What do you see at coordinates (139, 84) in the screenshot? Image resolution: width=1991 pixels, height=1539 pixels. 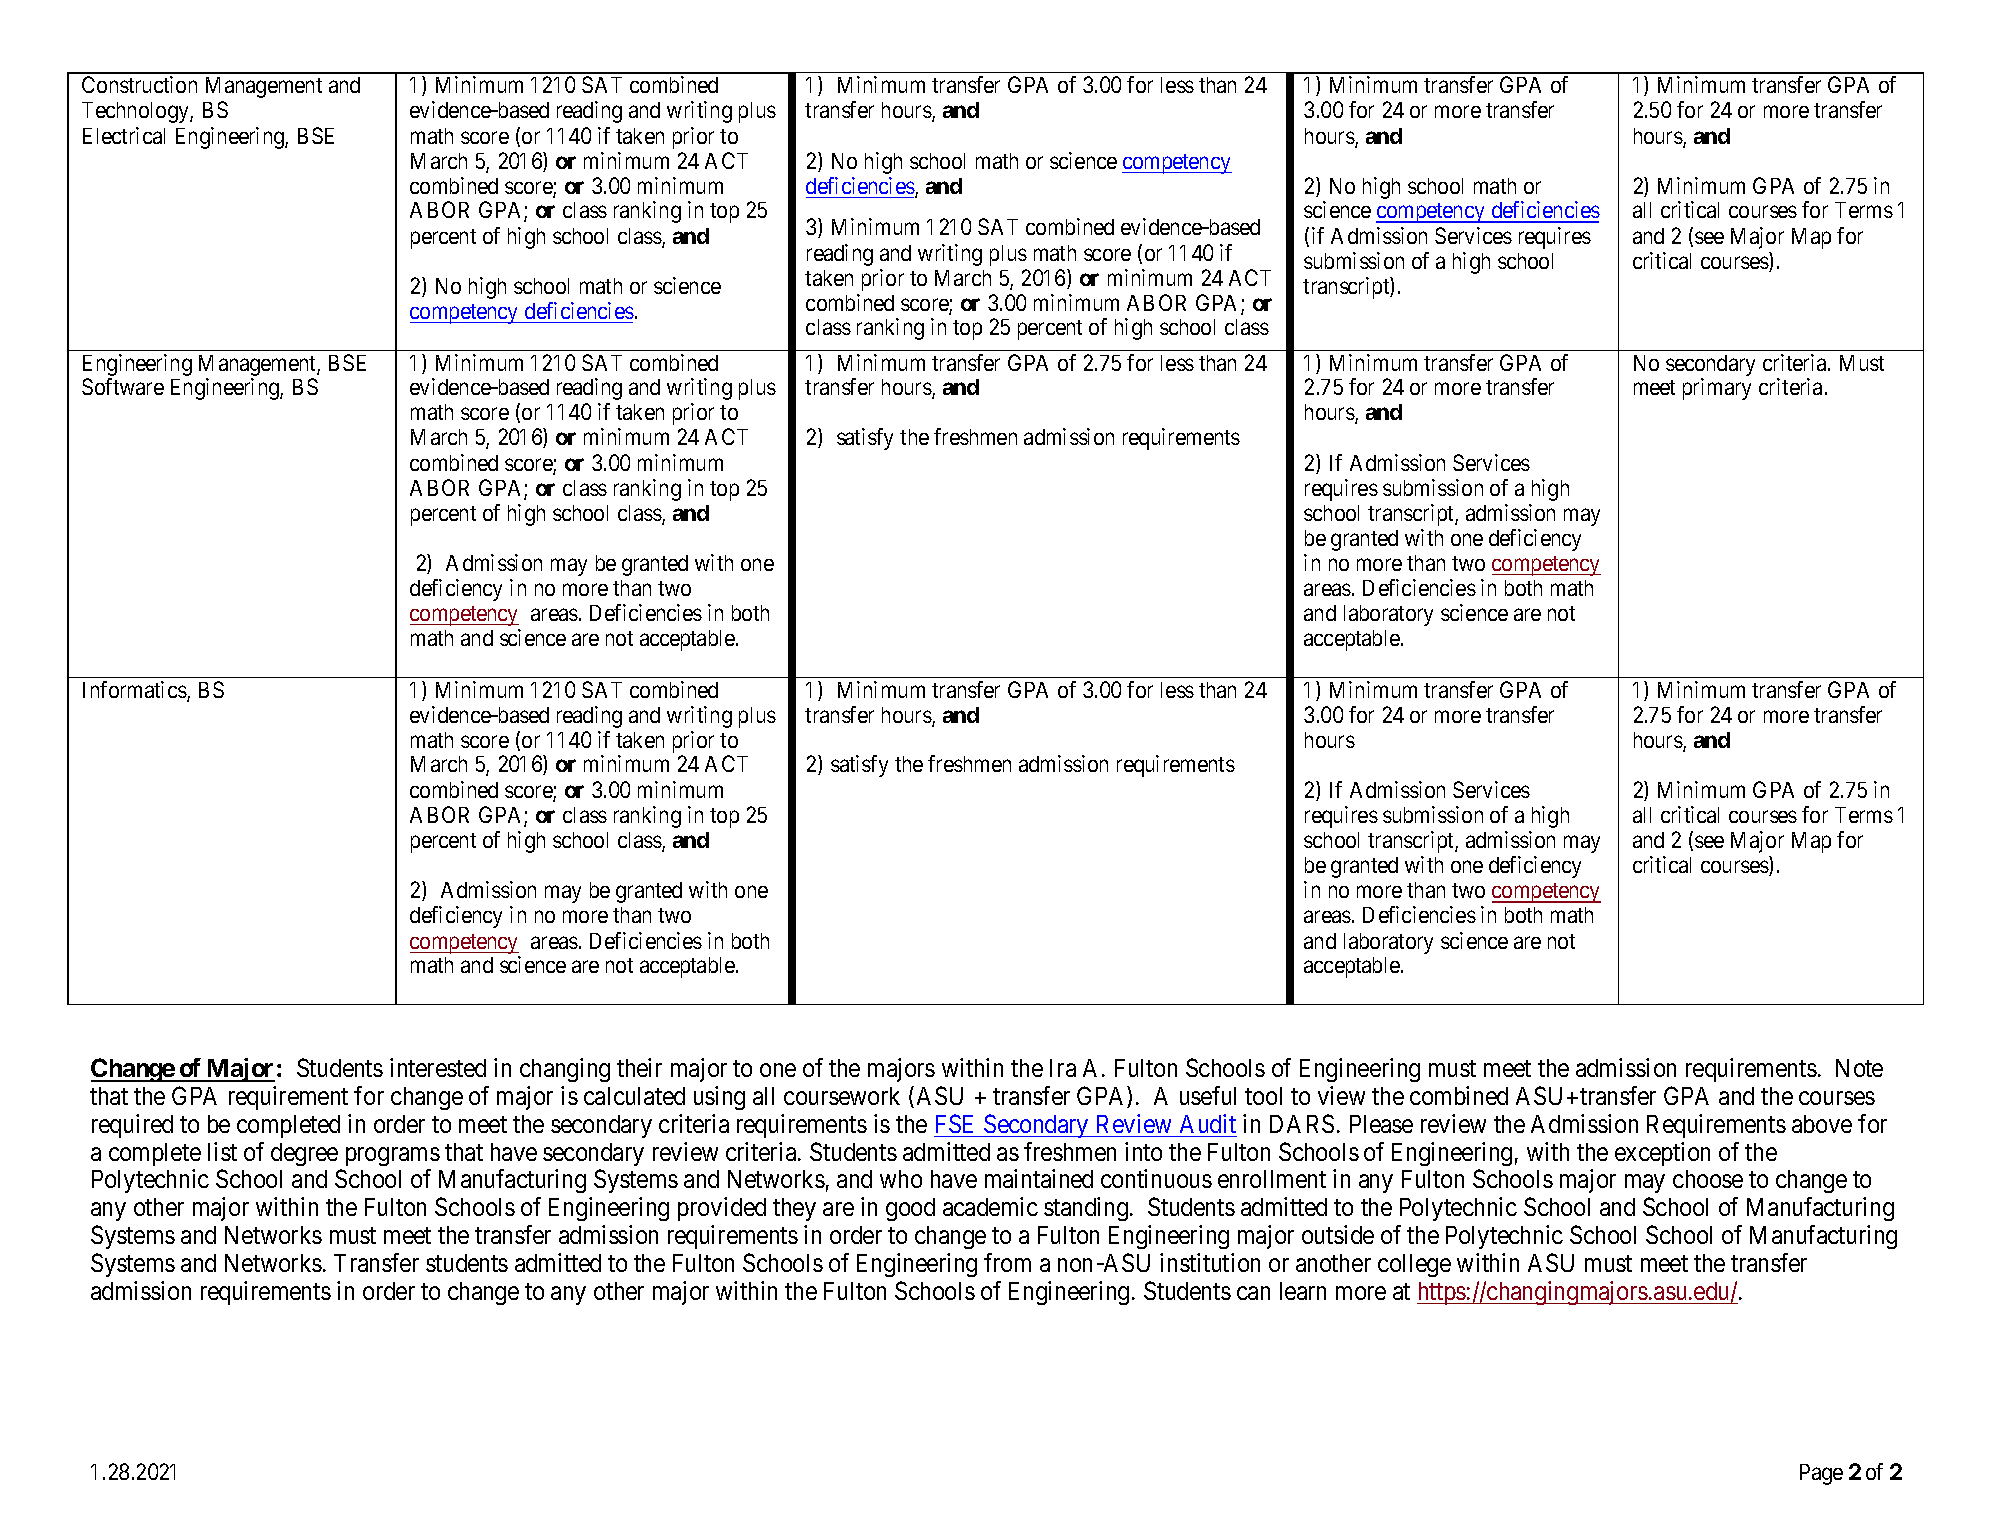 I see `Construction` at bounding box center [139, 84].
